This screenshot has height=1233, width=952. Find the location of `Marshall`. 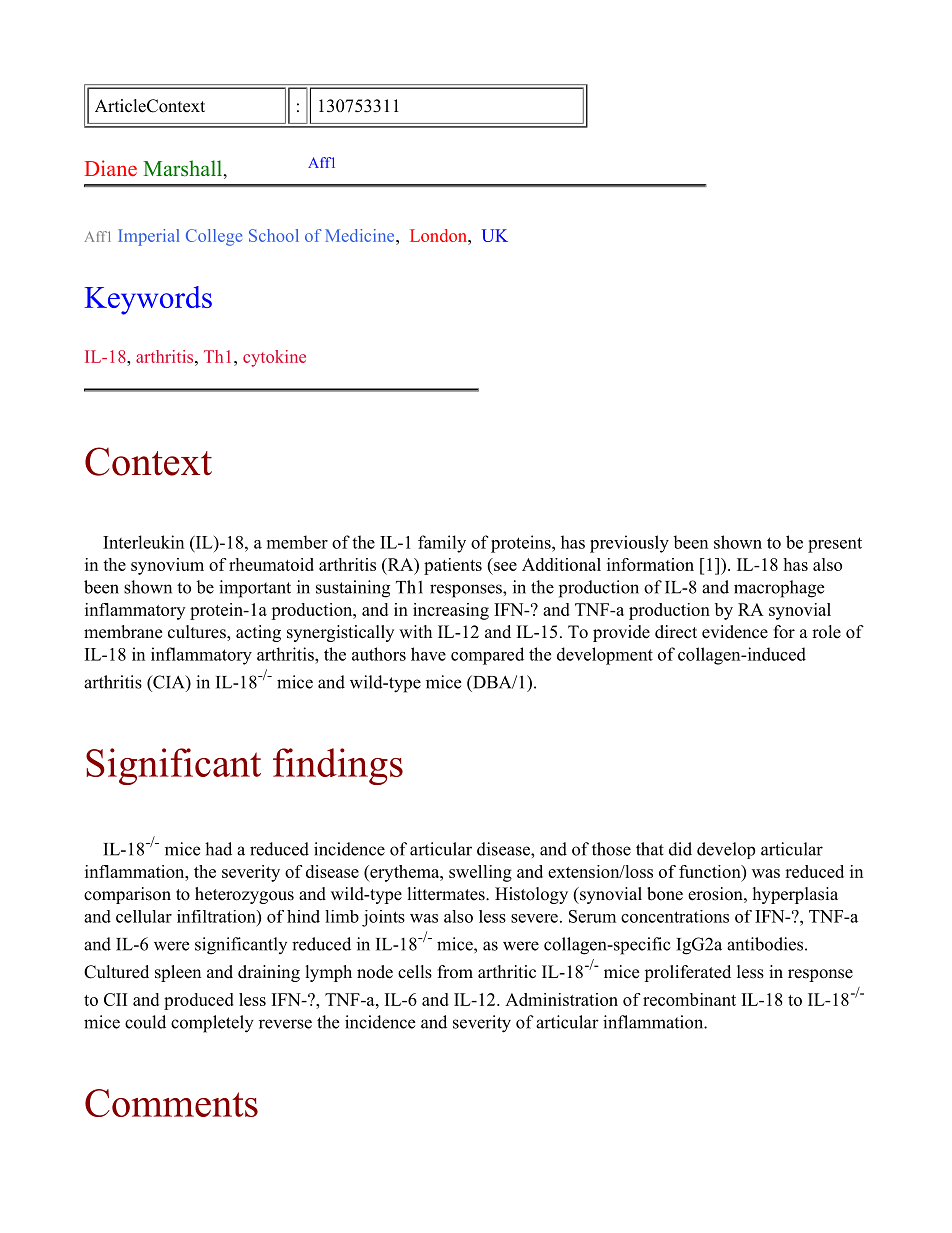

Marshall is located at coordinates (184, 169).
